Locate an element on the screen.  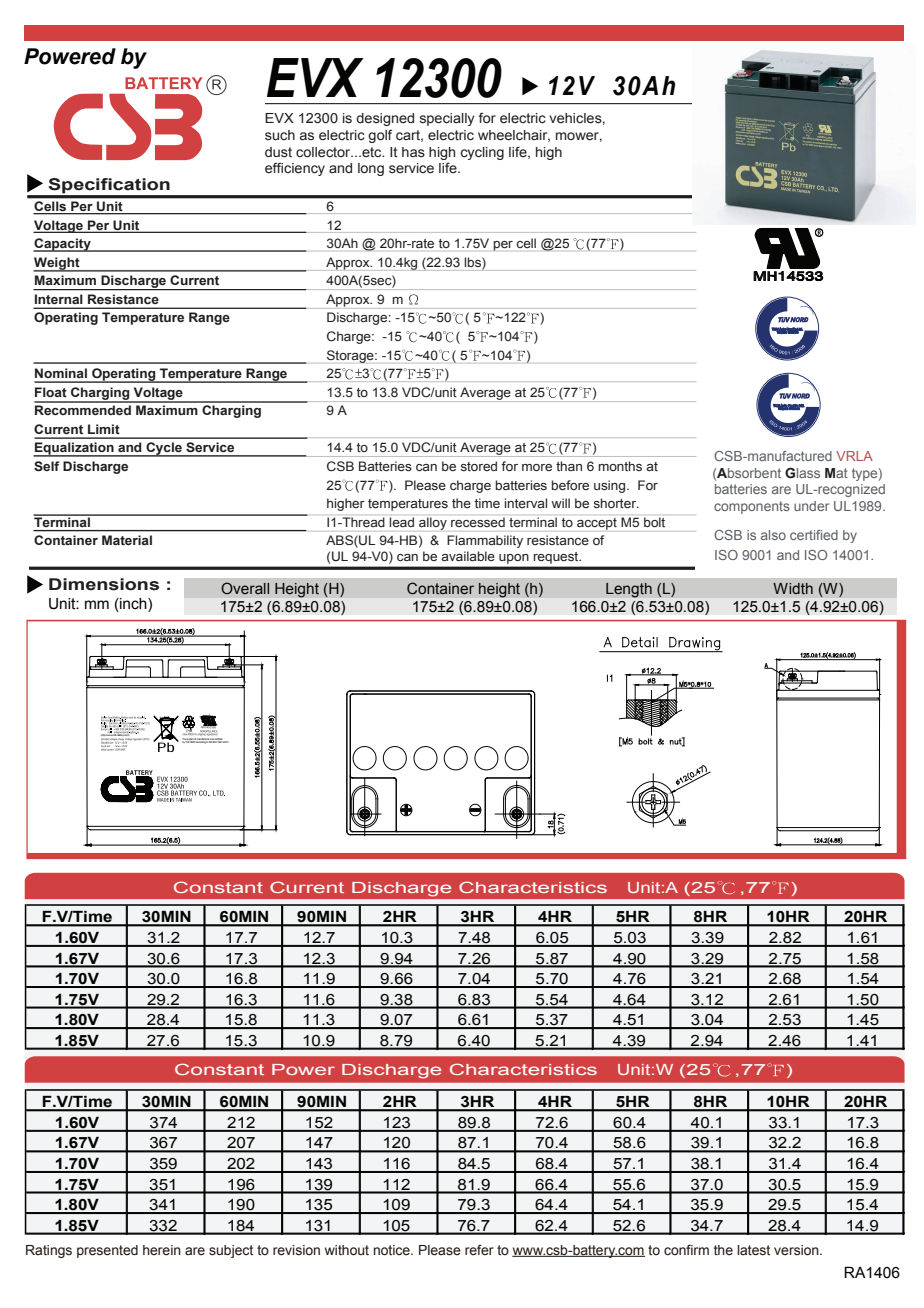
Cycle is located at coordinates (164, 449).
